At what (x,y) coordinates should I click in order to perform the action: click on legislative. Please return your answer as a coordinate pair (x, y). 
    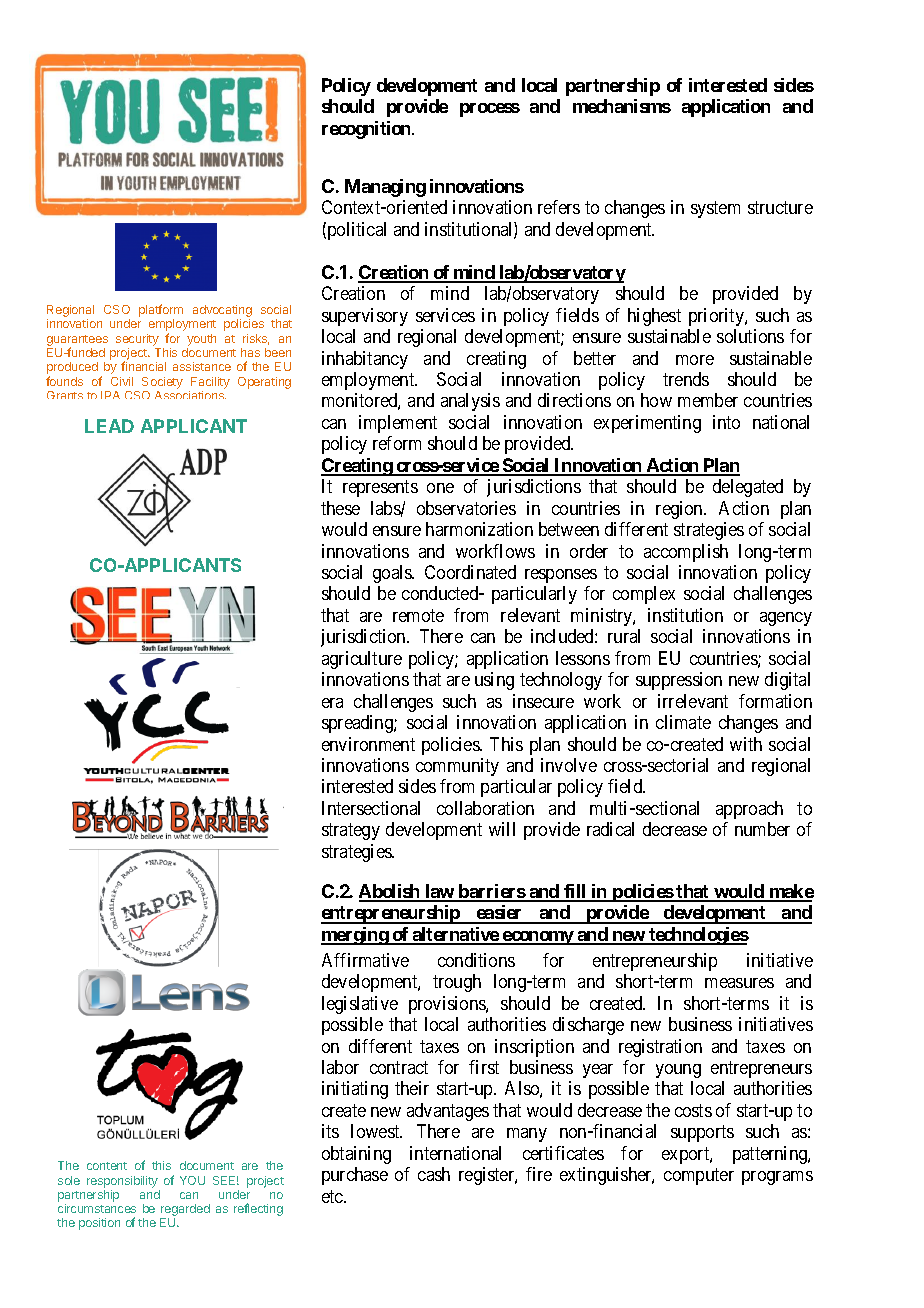
    Looking at the image, I should click on (360, 1005).
